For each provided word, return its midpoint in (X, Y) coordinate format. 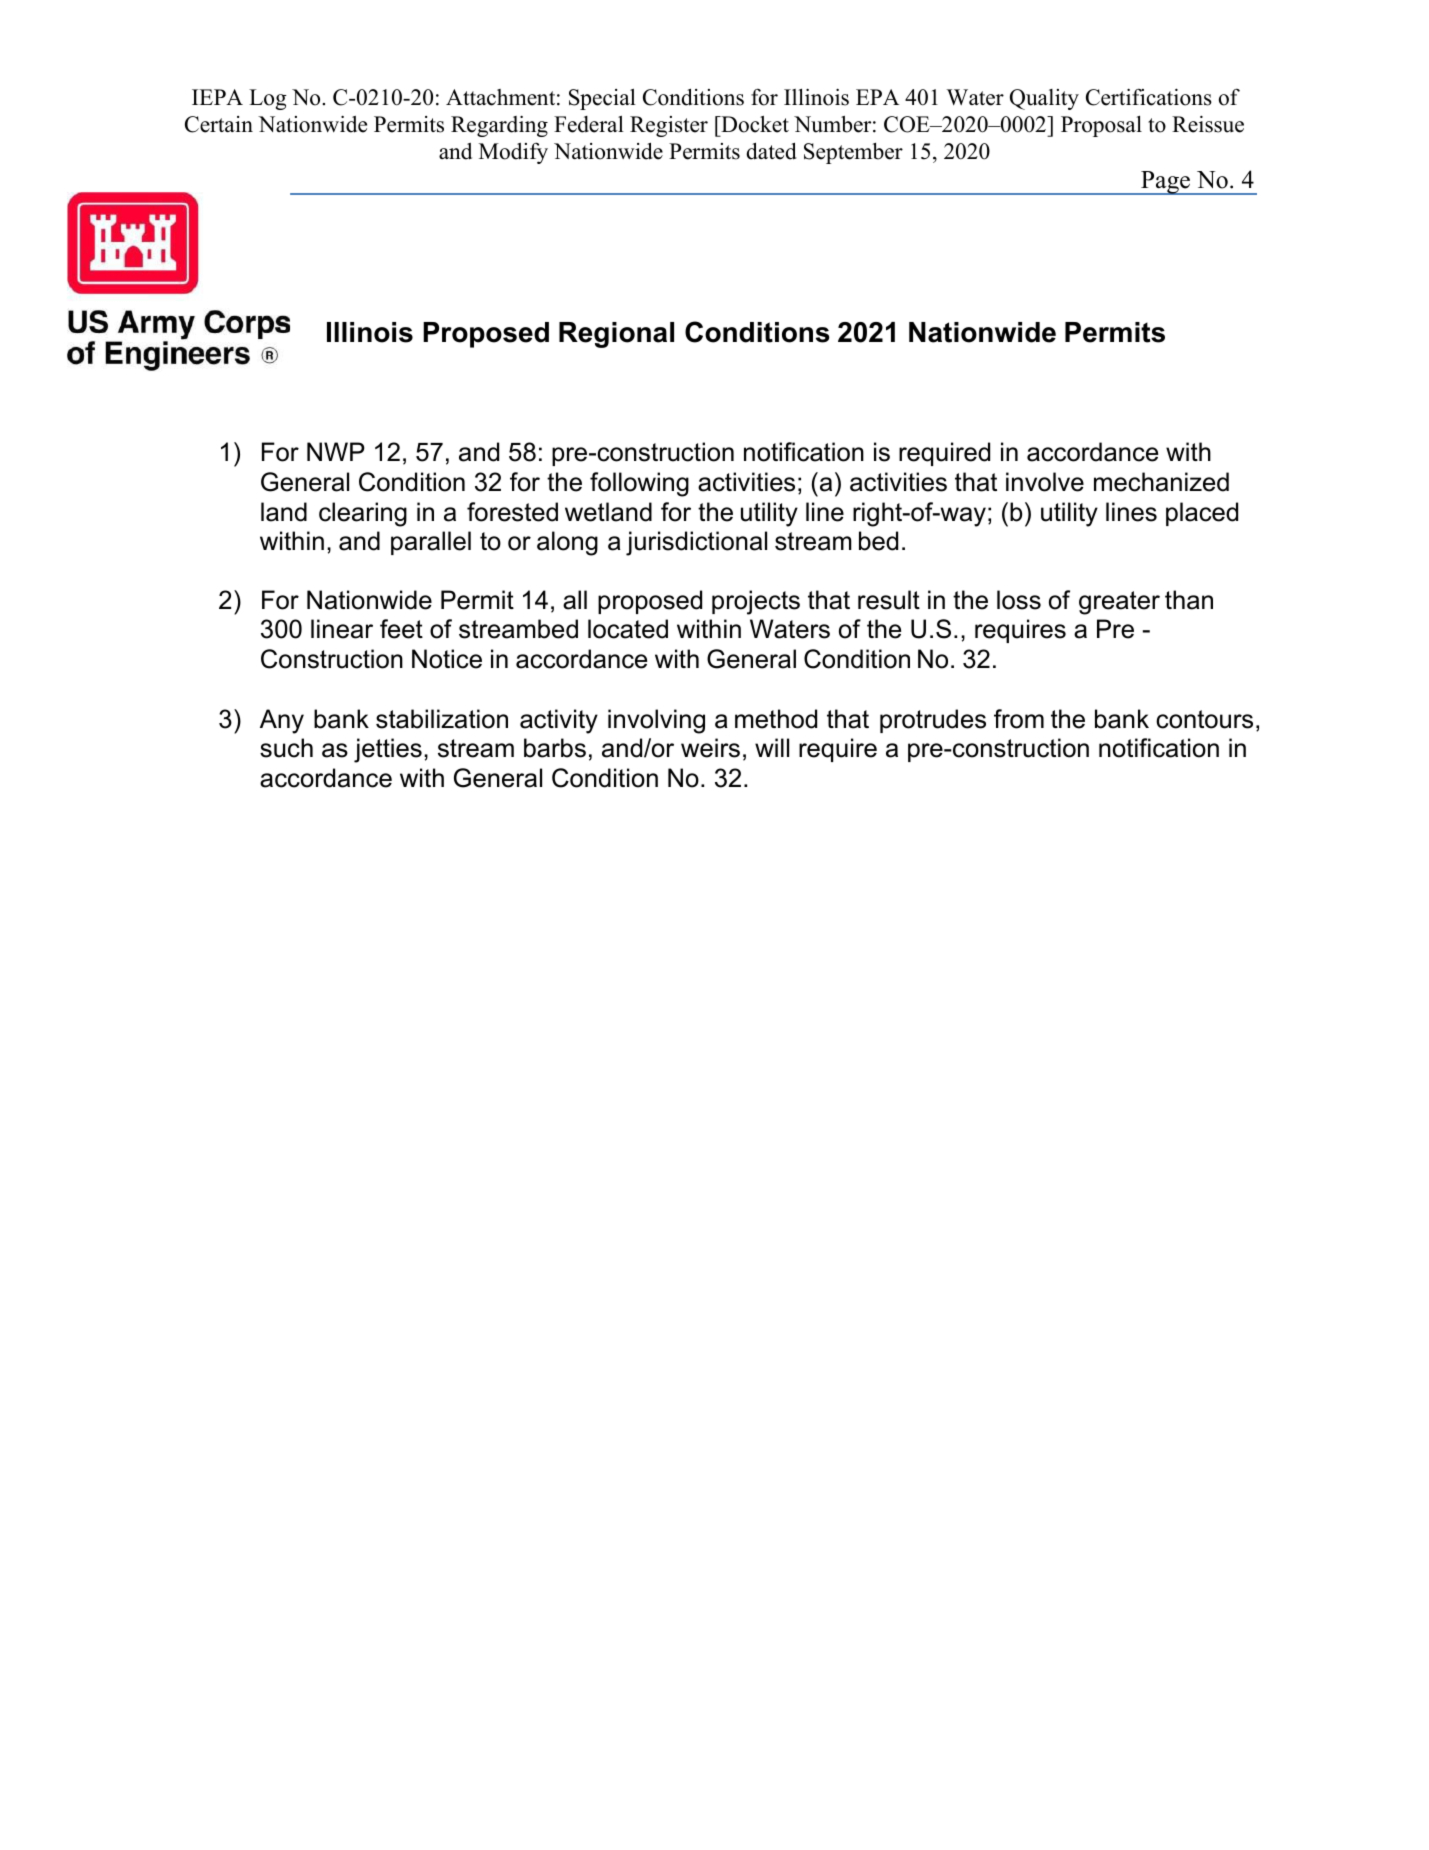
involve (1045, 482)
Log (268, 99)
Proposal (1101, 126)
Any (282, 721)
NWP (336, 451)
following (639, 484)
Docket (754, 124)
